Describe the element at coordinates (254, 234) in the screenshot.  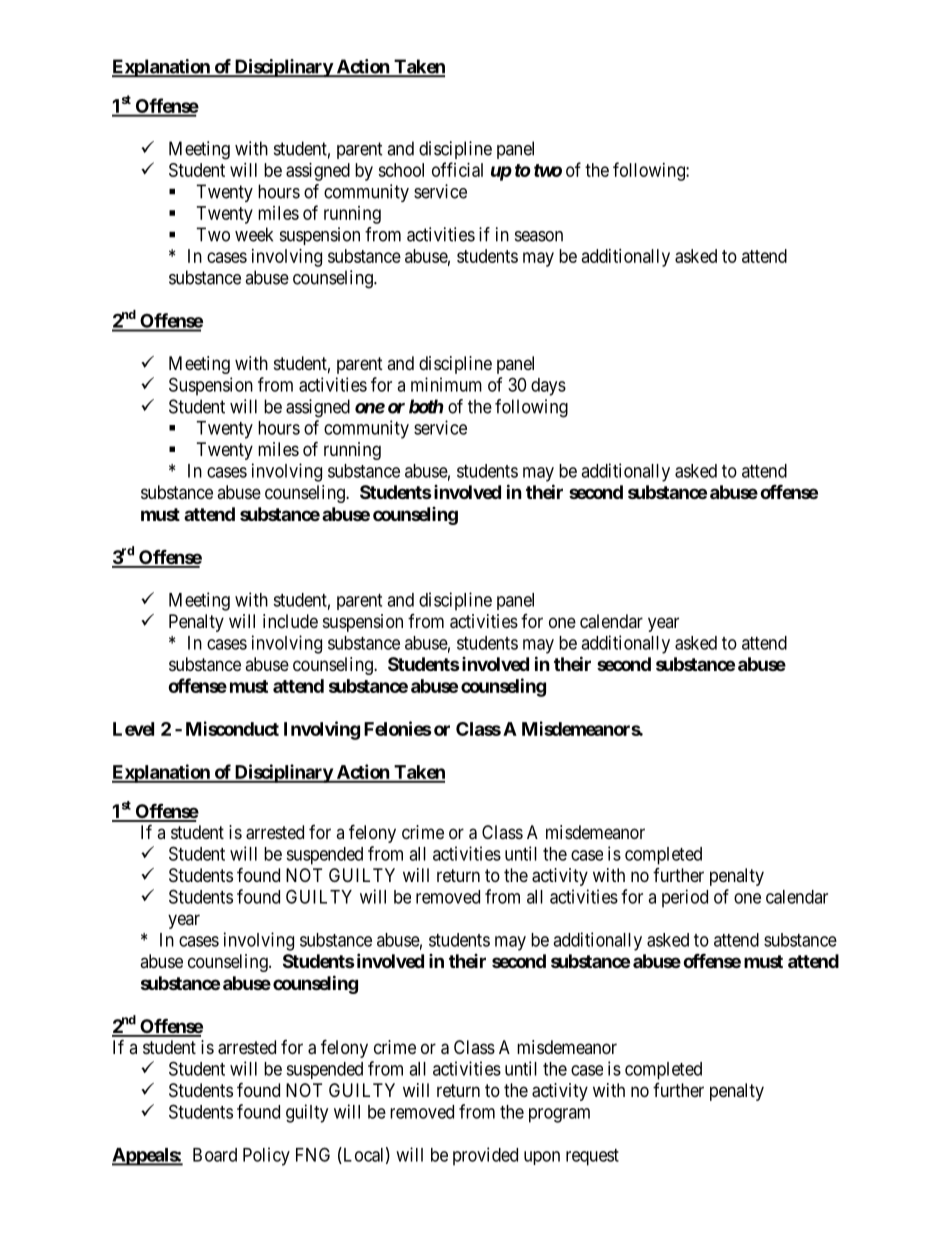
I see `week` at that location.
